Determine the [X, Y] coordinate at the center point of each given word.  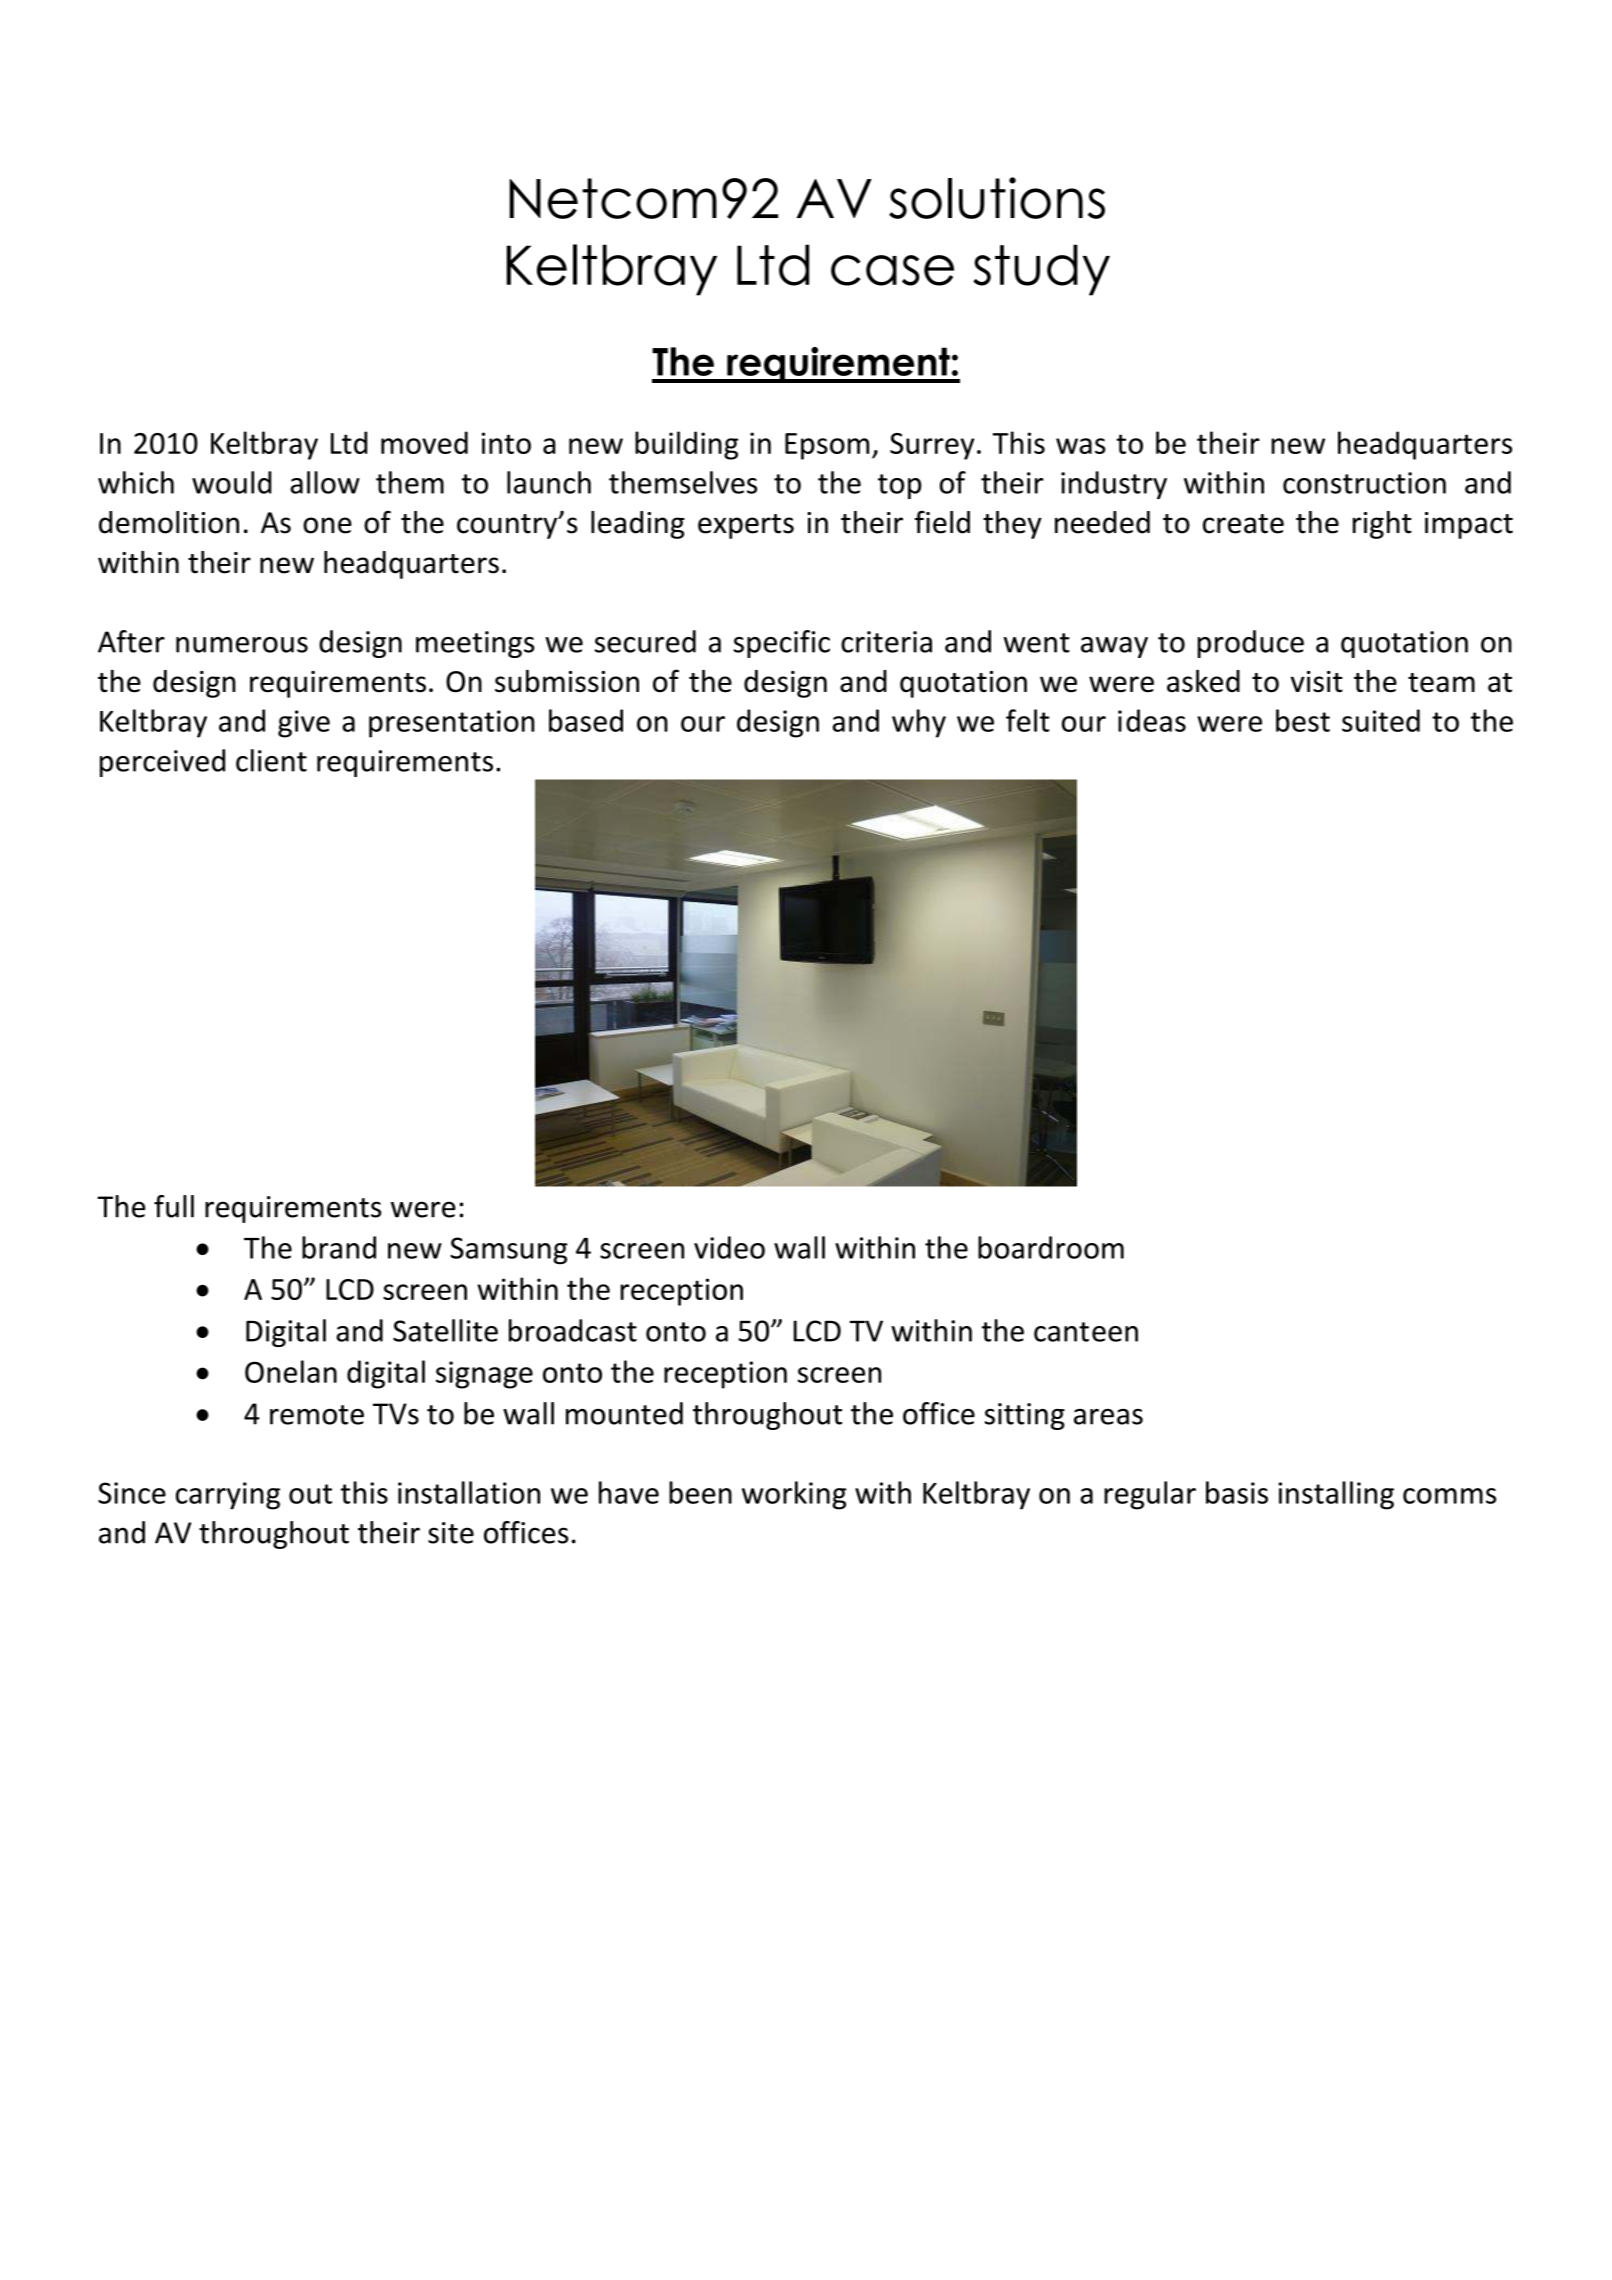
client [271, 760]
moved [424, 442]
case [892, 270]
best [1303, 720]
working [794, 1495]
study [1041, 270]
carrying [228, 1496]
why [919, 723]
